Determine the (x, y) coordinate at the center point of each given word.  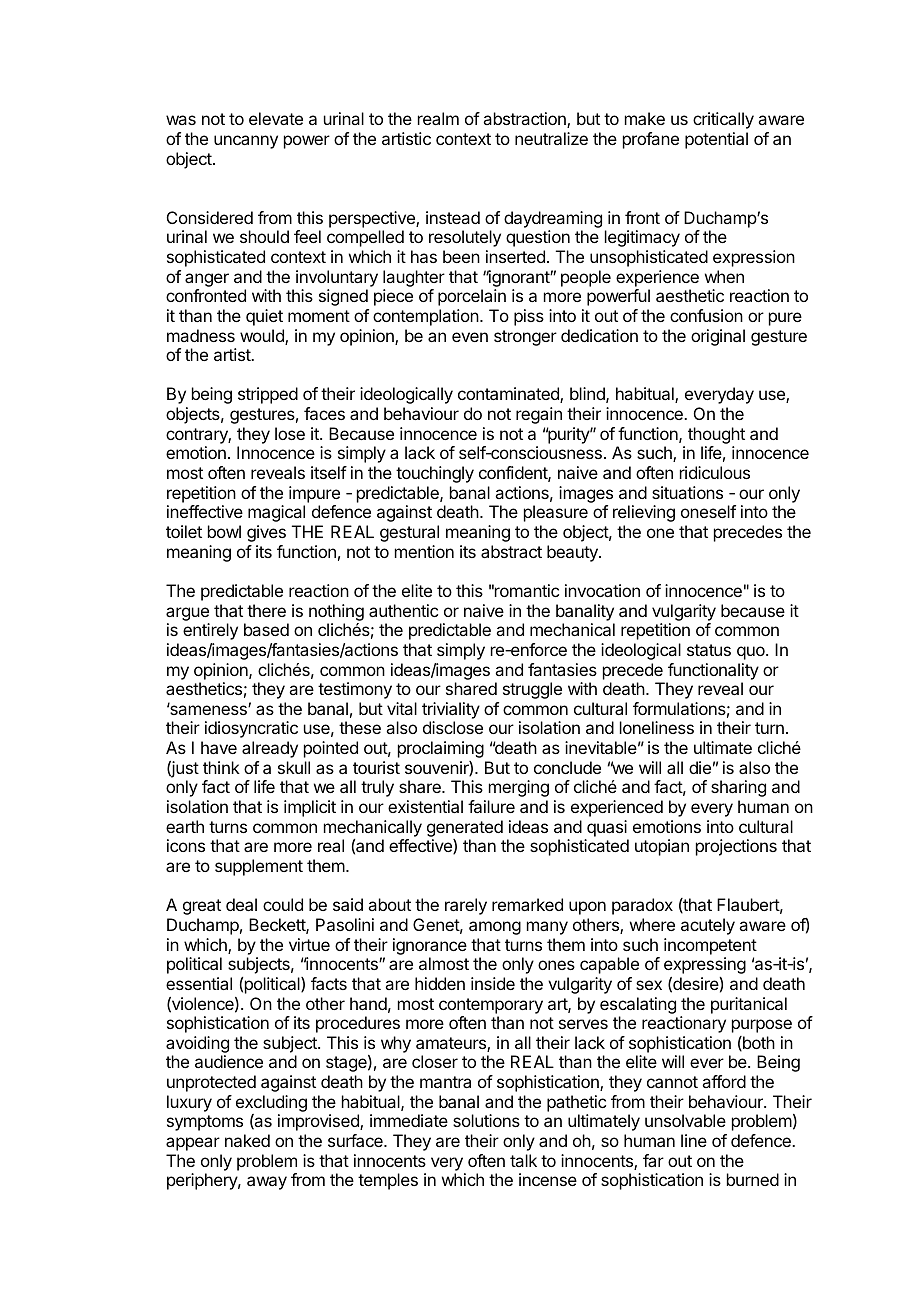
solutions (486, 1120)
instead (453, 217)
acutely (708, 926)
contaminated (509, 395)
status (709, 650)
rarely (466, 906)
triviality (451, 710)
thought (716, 435)
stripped (268, 395)
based (266, 629)
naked (247, 1140)
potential (716, 140)
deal (241, 904)
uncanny (246, 142)
